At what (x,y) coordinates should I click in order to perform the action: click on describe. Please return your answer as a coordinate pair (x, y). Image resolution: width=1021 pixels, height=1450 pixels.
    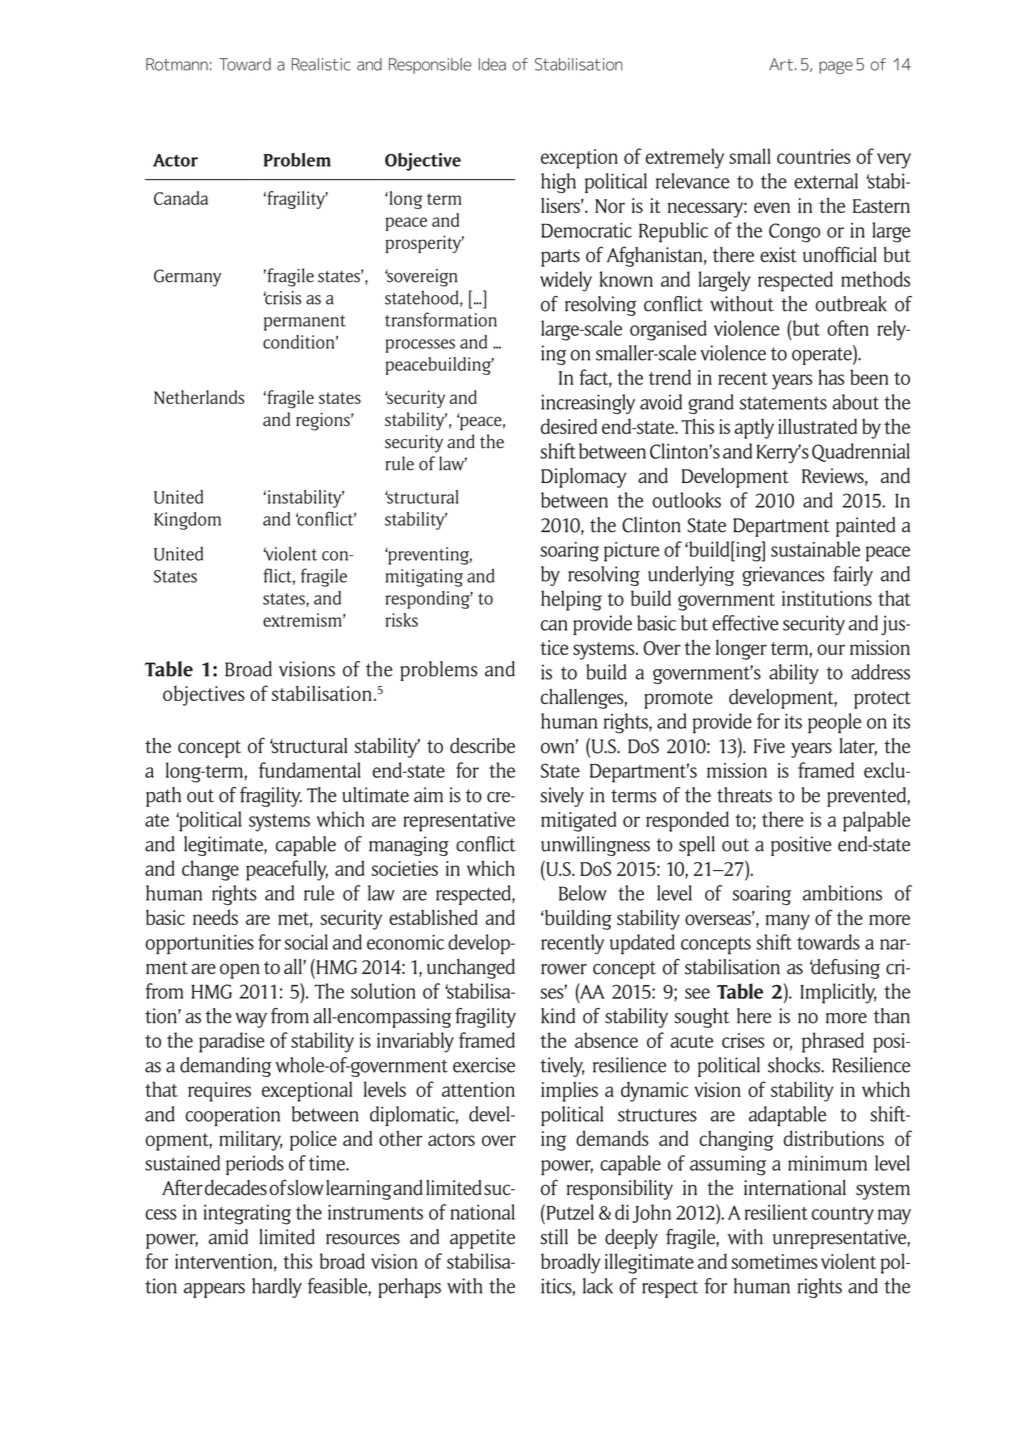
    Looking at the image, I should click on (482, 746).
